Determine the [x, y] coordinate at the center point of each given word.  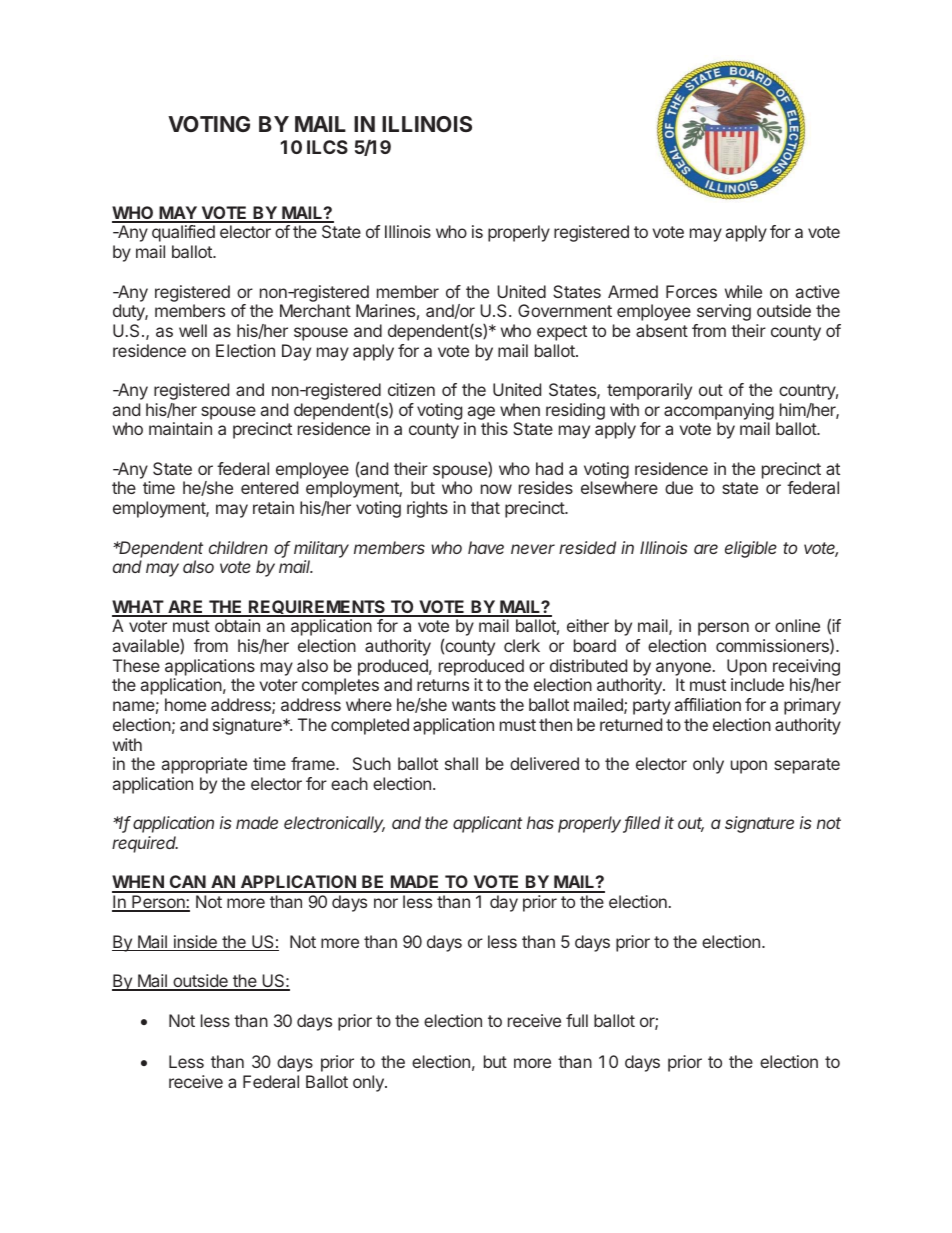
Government [565, 310]
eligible [751, 549]
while [743, 291]
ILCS [327, 147]
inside [195, 943]
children [238, 547]
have [486, 547]
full [577, 1020]
